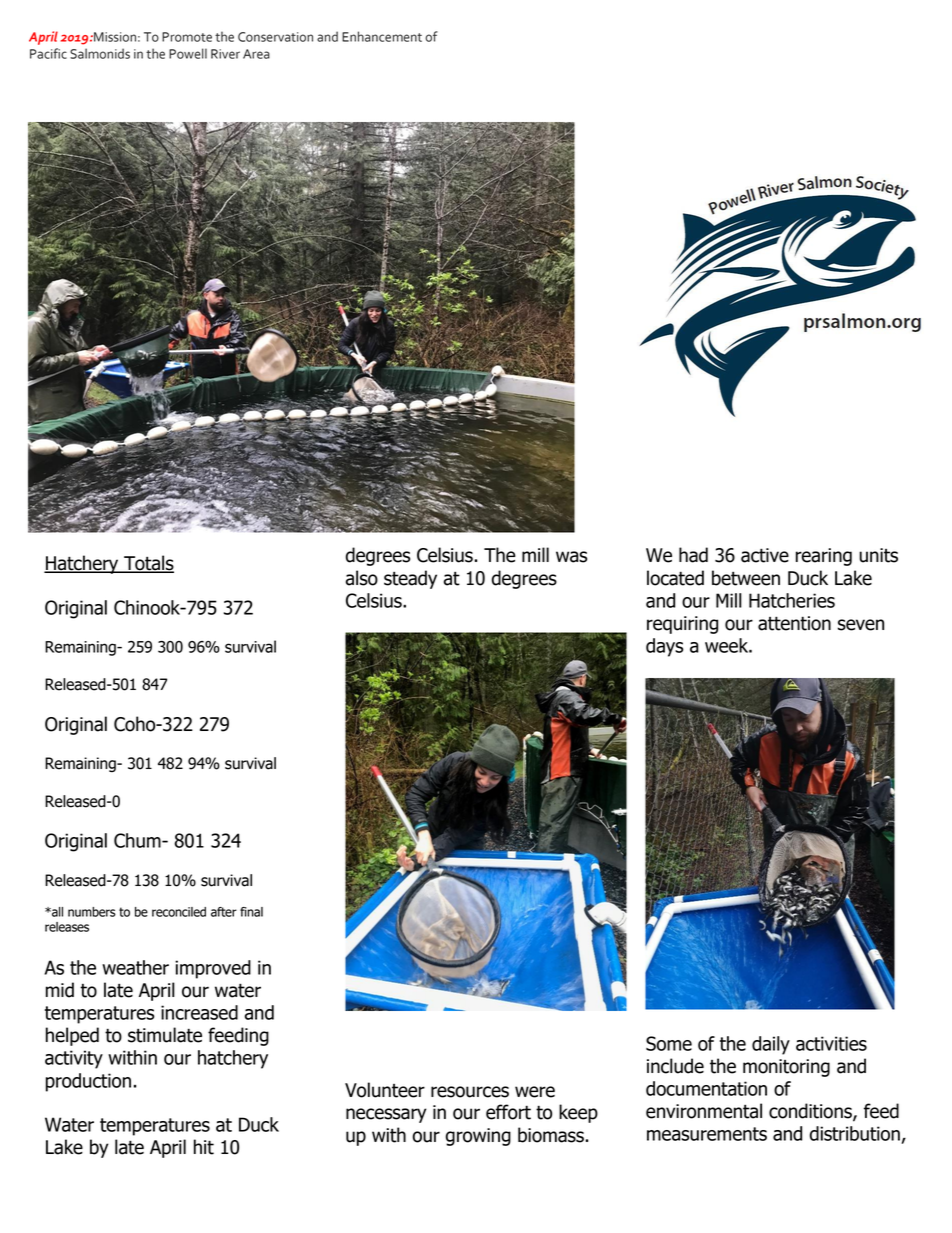  What do you see at coordinates (188, 53) in the page?
I see `Powell` at bounding box center [188, 53].
